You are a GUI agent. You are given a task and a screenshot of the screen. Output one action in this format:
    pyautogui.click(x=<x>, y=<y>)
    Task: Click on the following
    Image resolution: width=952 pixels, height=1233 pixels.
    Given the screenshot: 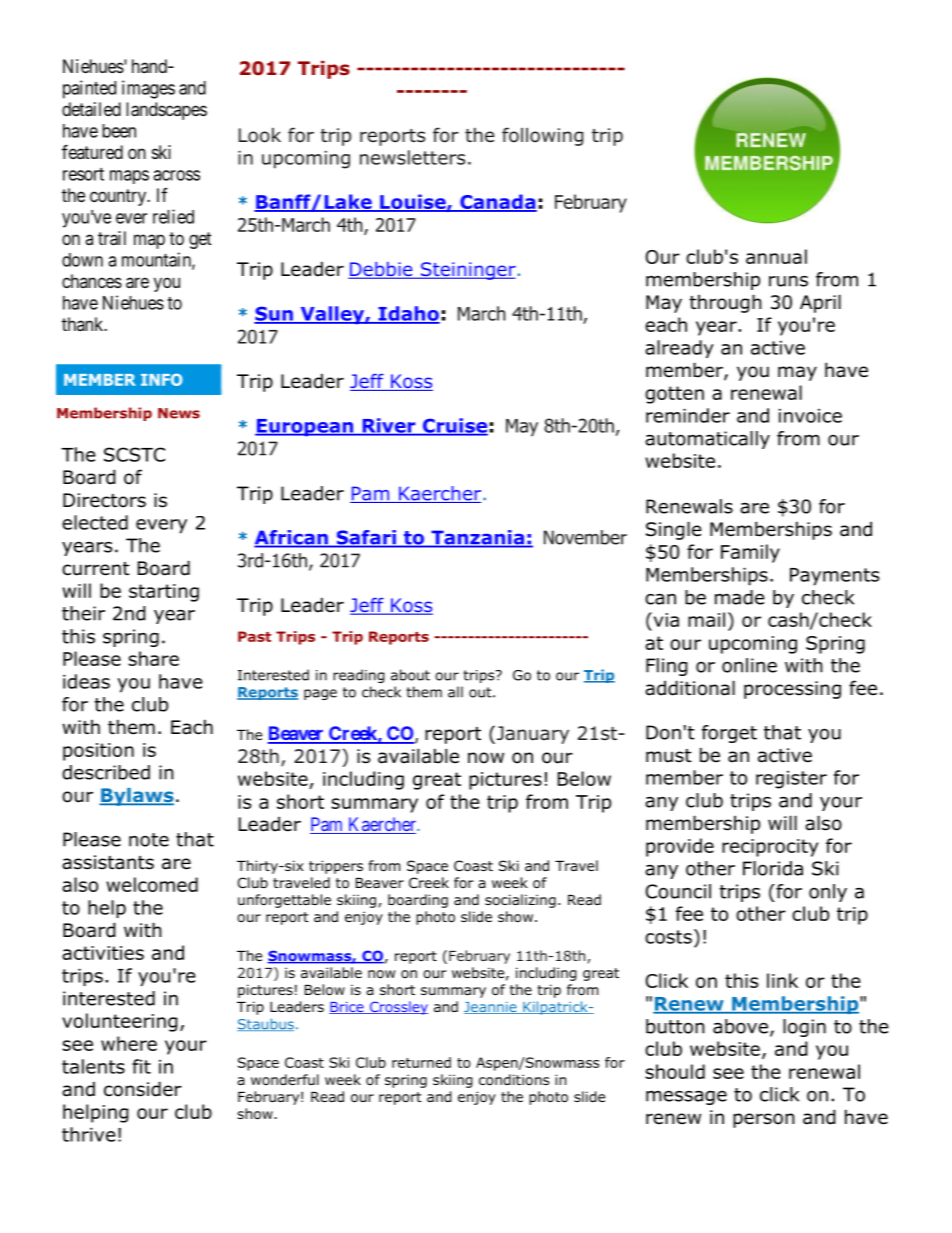 What is the action you would take?
    pyautogui.click(x=542, y=136)
